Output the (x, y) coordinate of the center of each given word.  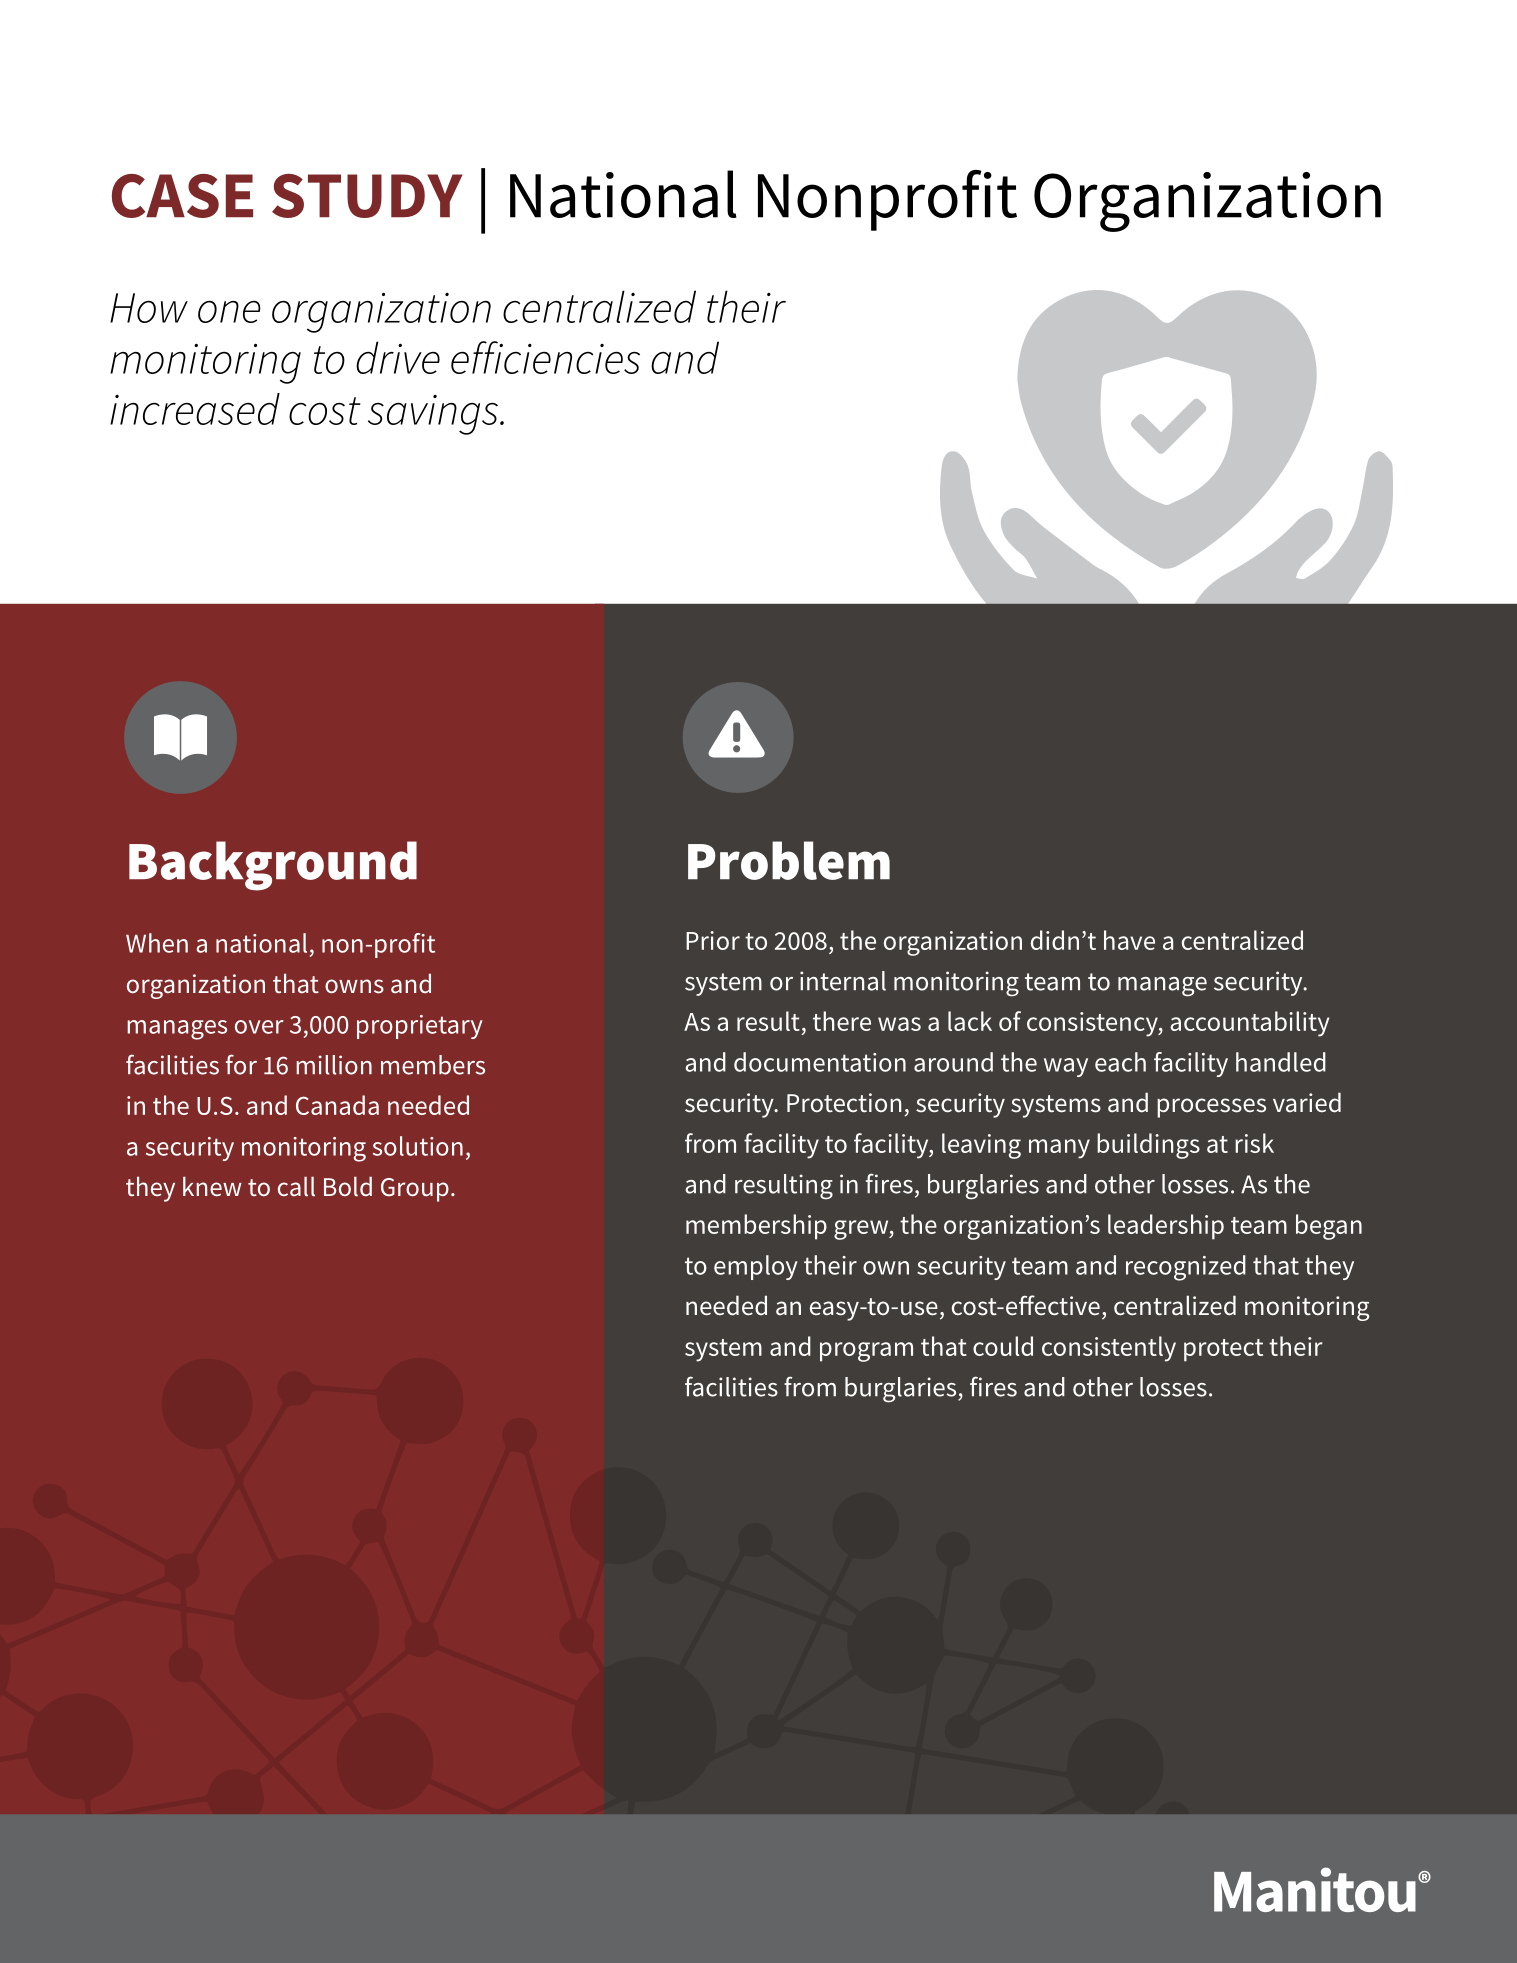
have (1129, 940)
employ (756, 1267)
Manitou (1315, 1889)
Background (273, 866)
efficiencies (545, 357)
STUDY (367, 196)
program (866, 1352)
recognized (1186, 1268)
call (296, 1186)
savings (433, 415)
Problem (789, 860)
